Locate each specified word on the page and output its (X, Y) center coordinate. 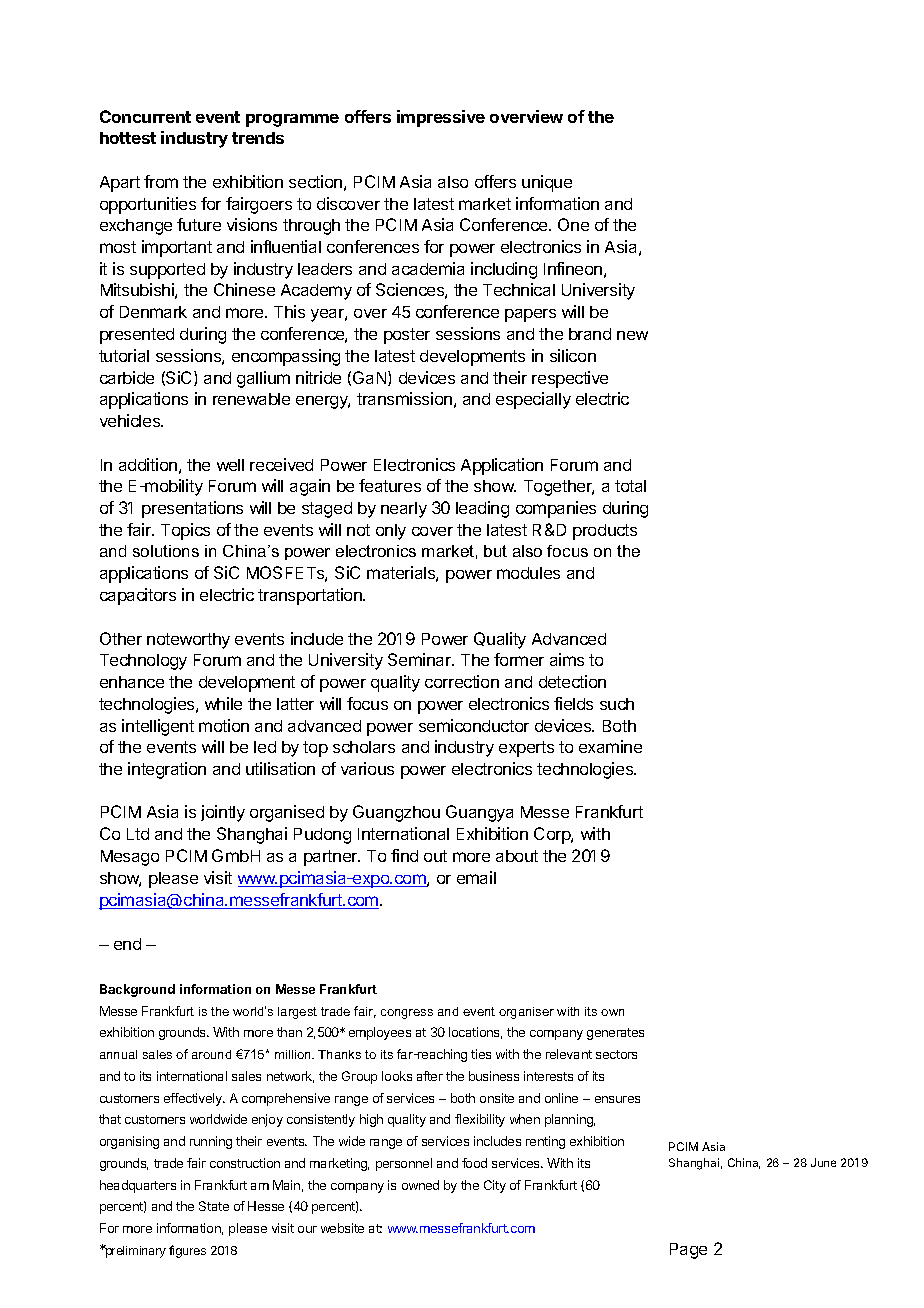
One (573, 224)
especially (533, 400)
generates (615, 1034)
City (495, 1186)
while (223, 703)
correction (462, 681)
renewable (251, 399)
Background (137, 990)
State (214, 1206)
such (617, 704)
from (161, 181)
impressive (441, 118)
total (630, 486)
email (476, 877)
